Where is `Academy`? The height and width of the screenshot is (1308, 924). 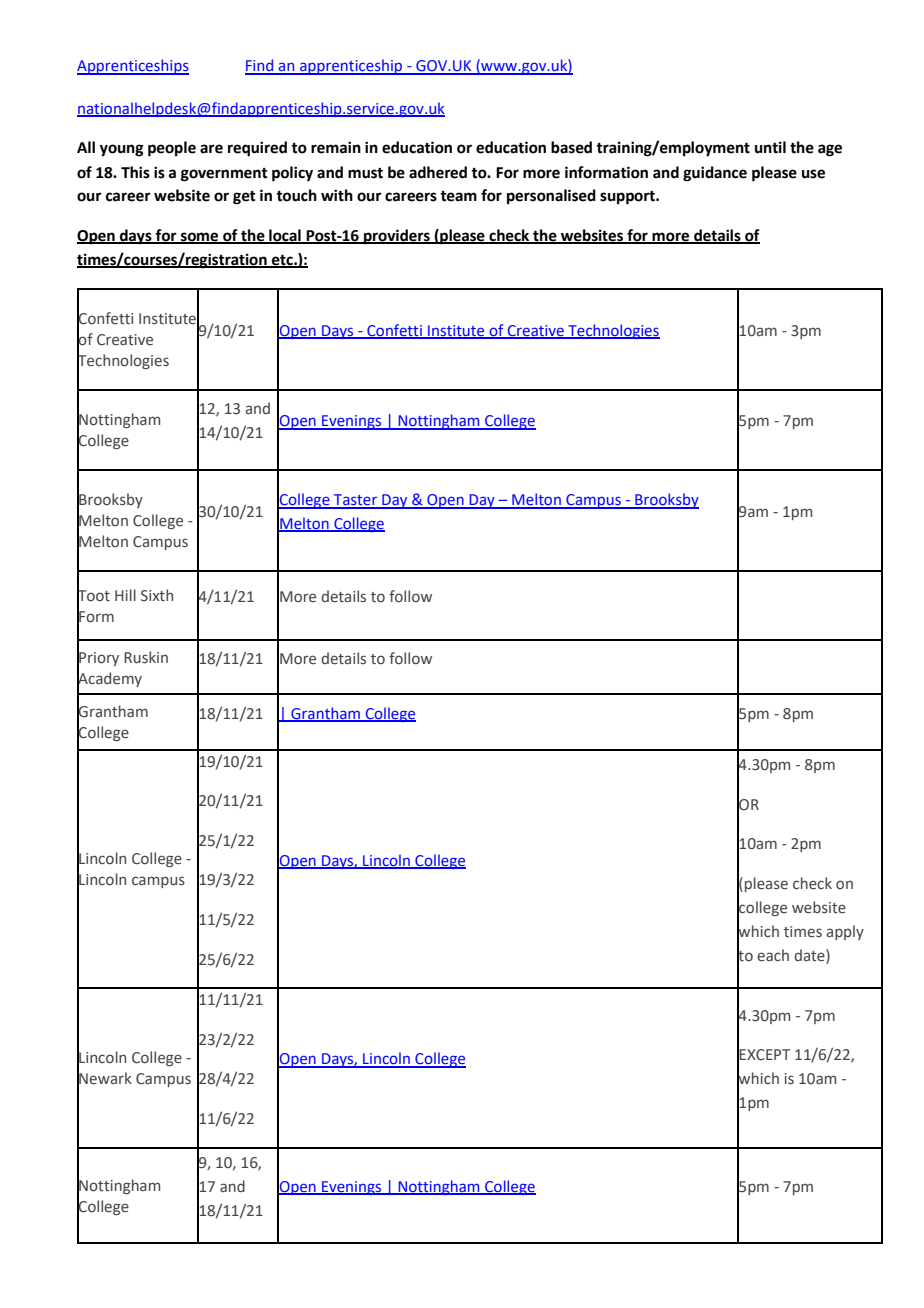
Academy is located at coordinates (109, 679).
